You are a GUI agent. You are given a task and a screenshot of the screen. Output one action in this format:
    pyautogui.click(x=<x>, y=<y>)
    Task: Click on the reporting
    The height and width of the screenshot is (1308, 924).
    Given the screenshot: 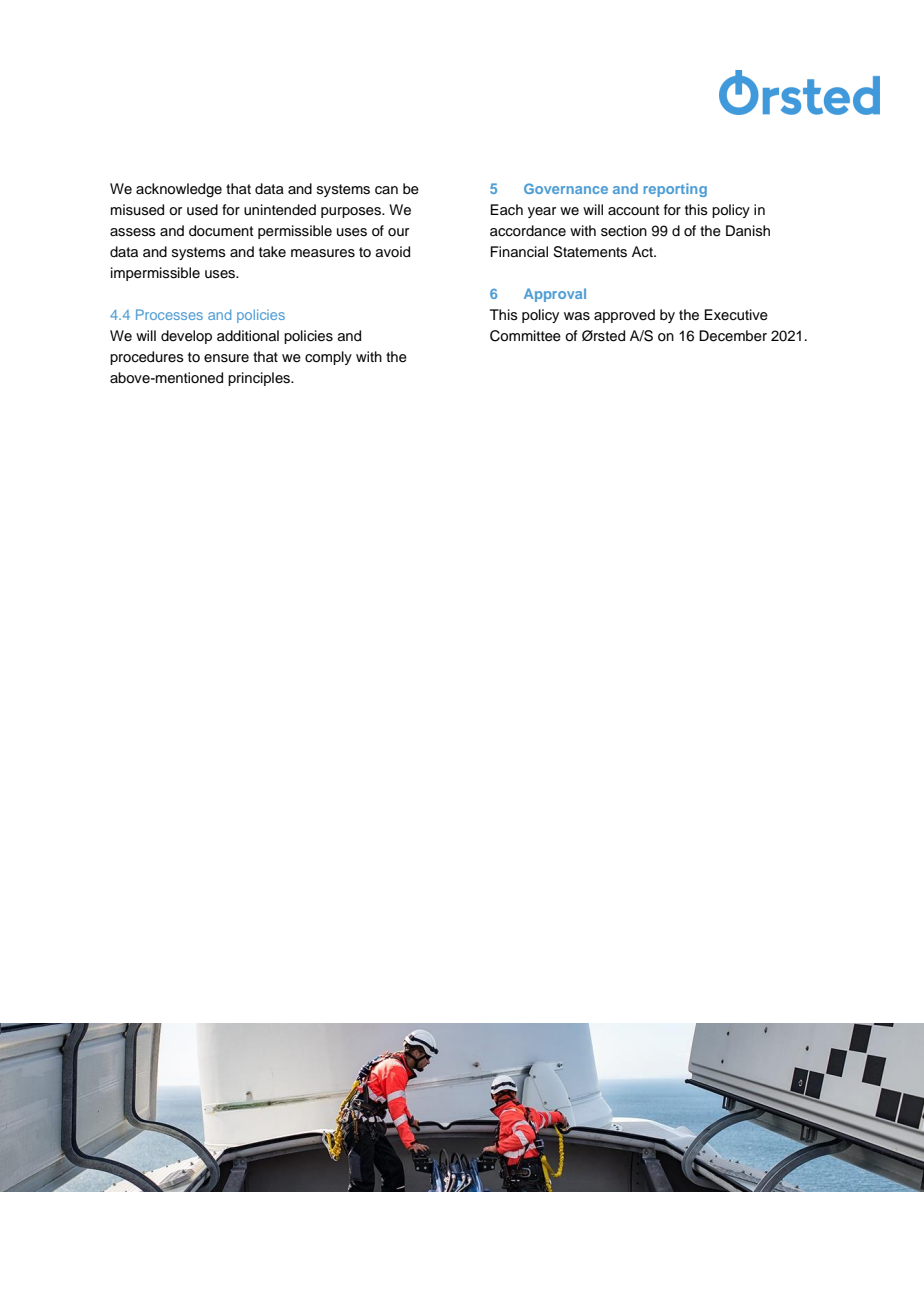 What is the action you would take?
    pyautogui.click(x=675, y=190)
